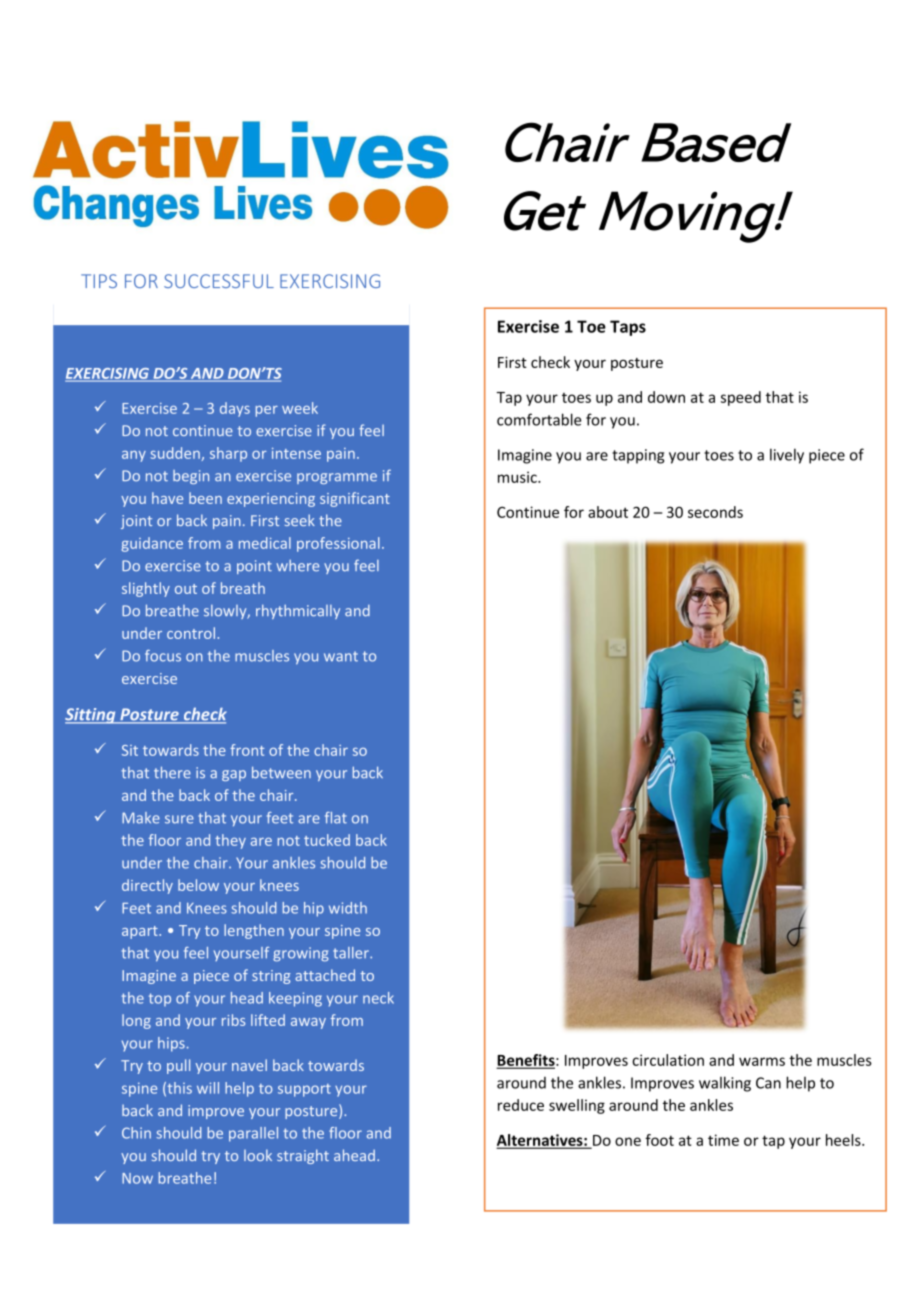 The image size is (924, 1308). Describe the element at coordinates (715, 512) in the screenshot. I see `seconds` at that location.
